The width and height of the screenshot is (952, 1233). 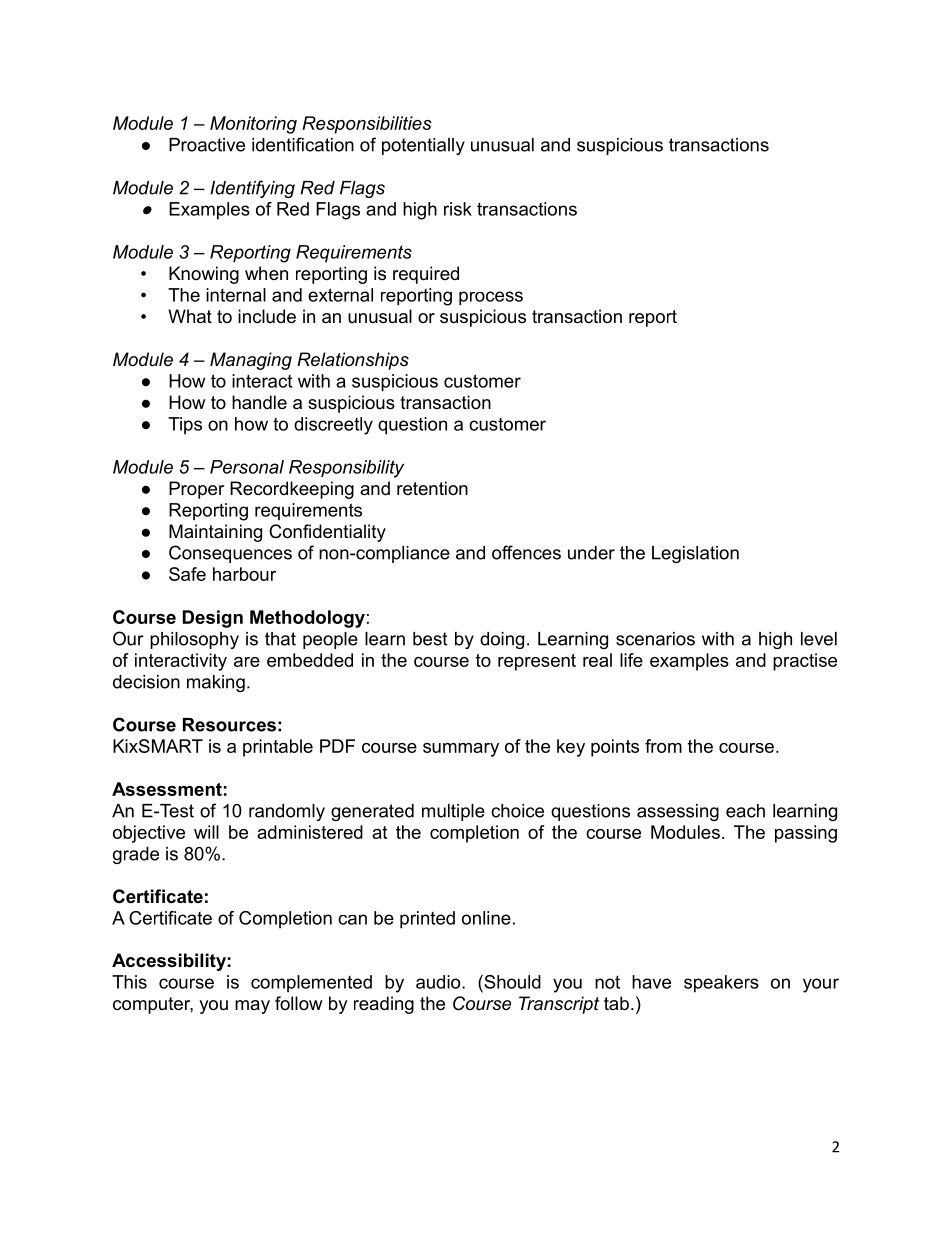 I want to click on audio, so click(x=439, y=982).
